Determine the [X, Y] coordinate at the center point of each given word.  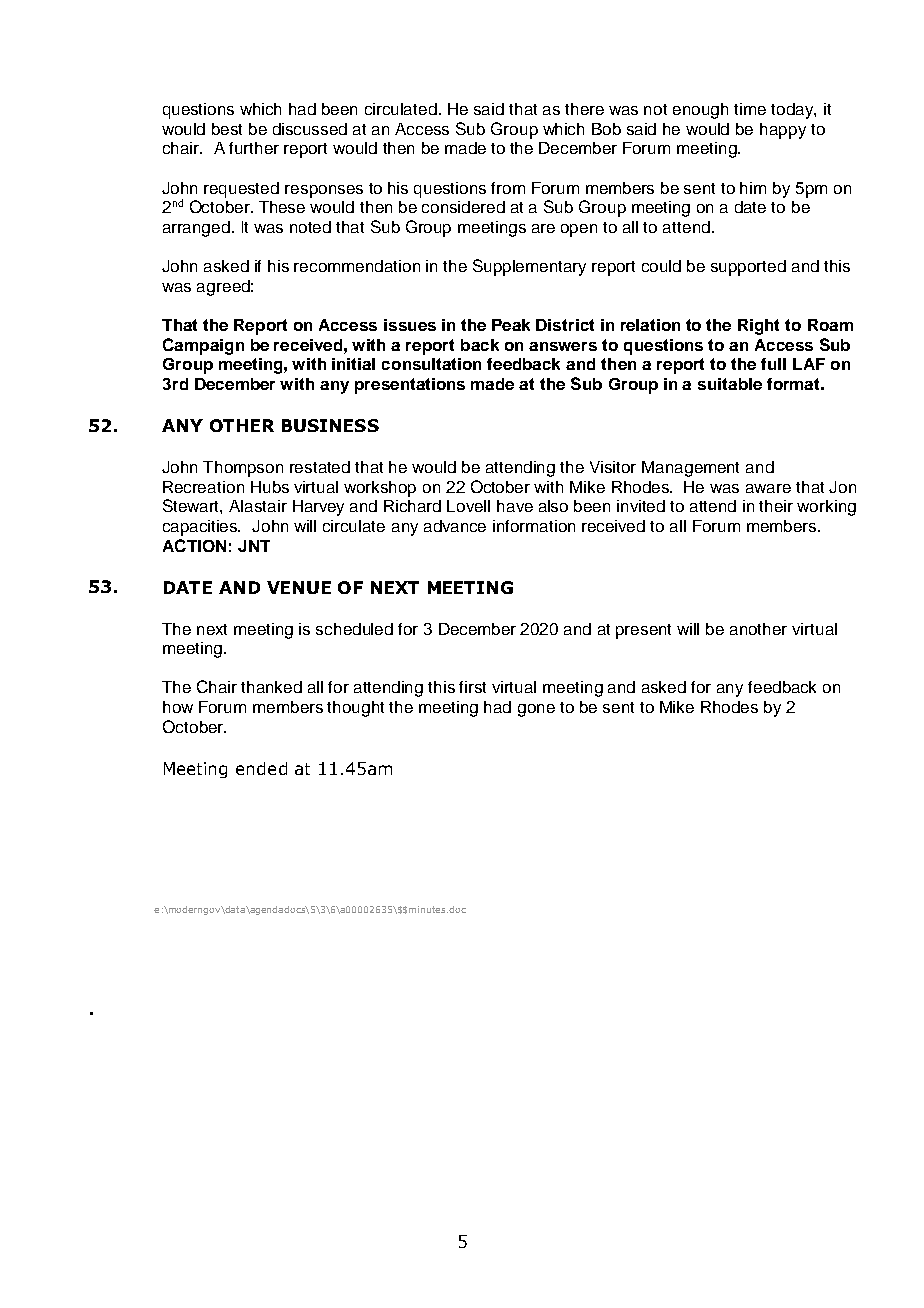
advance [455, 526]
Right [758, 327]
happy [783, 131]
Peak [511, 325]
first [472, 687]
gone [536, 710]
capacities [201, 528]
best [227, 129]
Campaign [203, 346]
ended [261, 768]
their [776, 506]
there [584, 109]
